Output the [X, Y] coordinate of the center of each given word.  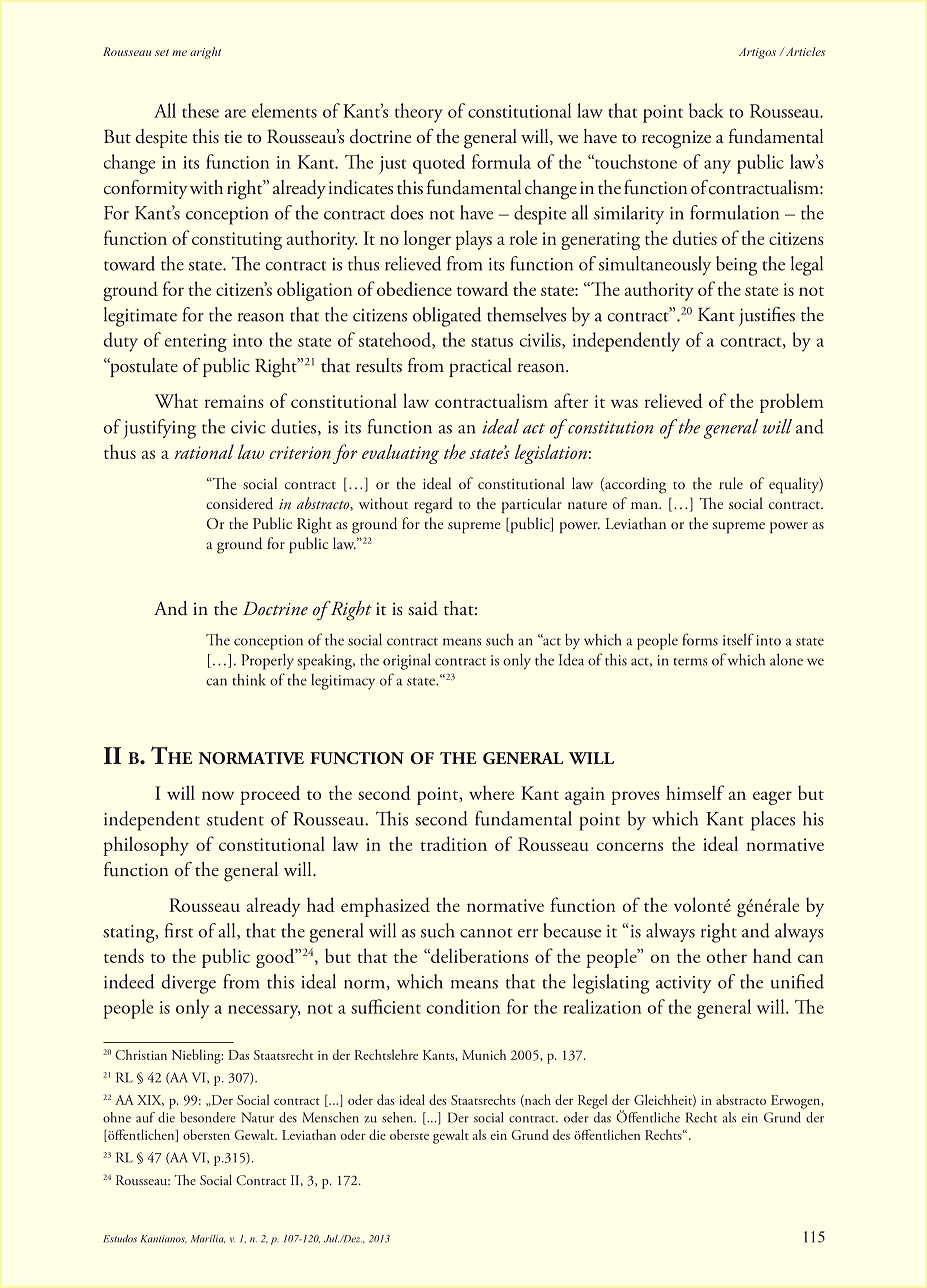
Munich [484, 1054]
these [200, 110]
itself [738, 639]
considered [239, 503]
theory [419, 113]
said [423, 608]
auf [145, 1117]
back [706, 110]
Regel [592, 1101]
